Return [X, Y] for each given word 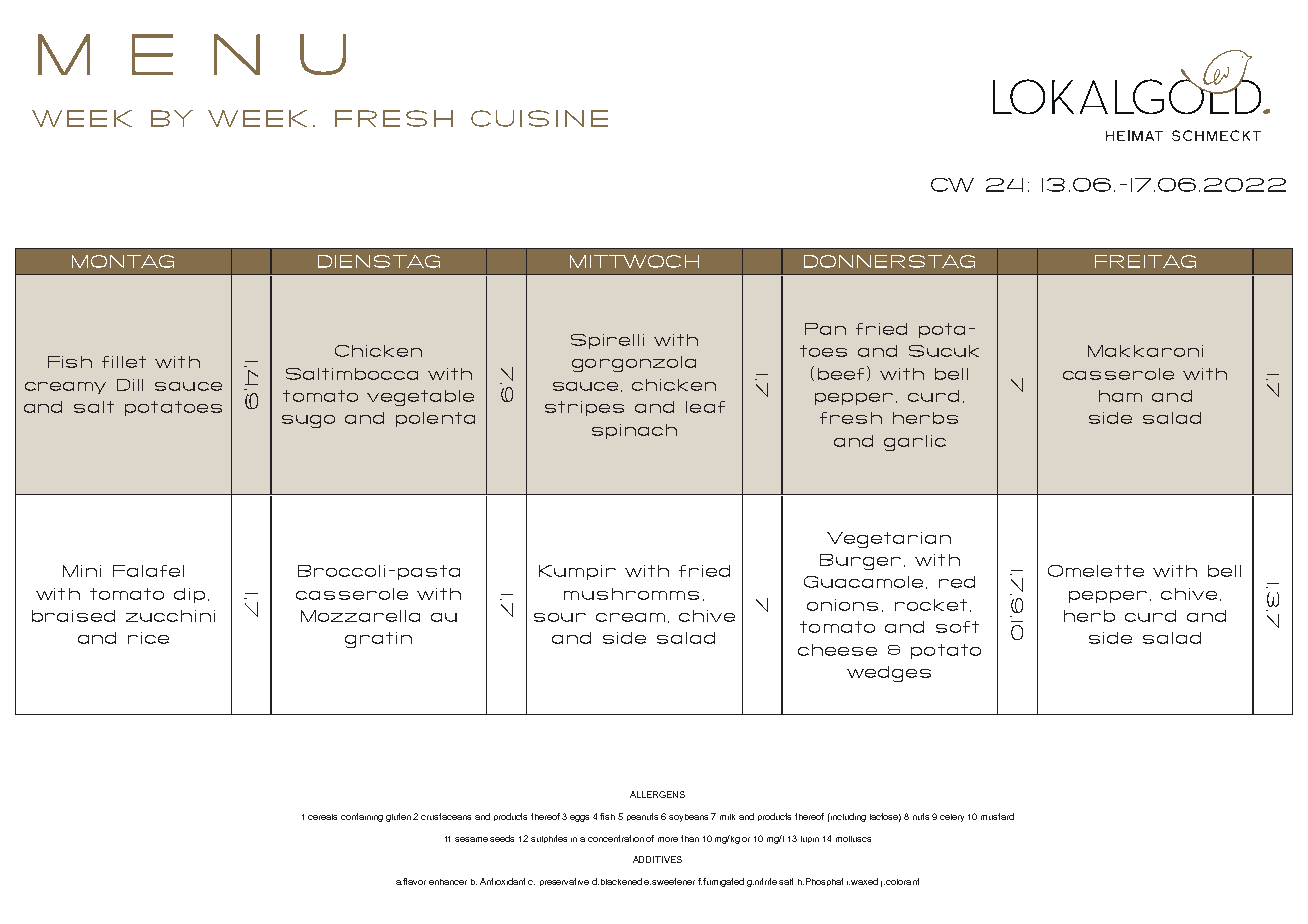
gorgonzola [634, 364]
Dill [130, 385]
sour [560, 617]
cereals [322, 817]
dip [189, 595]
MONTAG [123, 261]
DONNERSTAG [889, 261]
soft [957, 627]
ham [1120, 396]
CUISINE [539, 118]
